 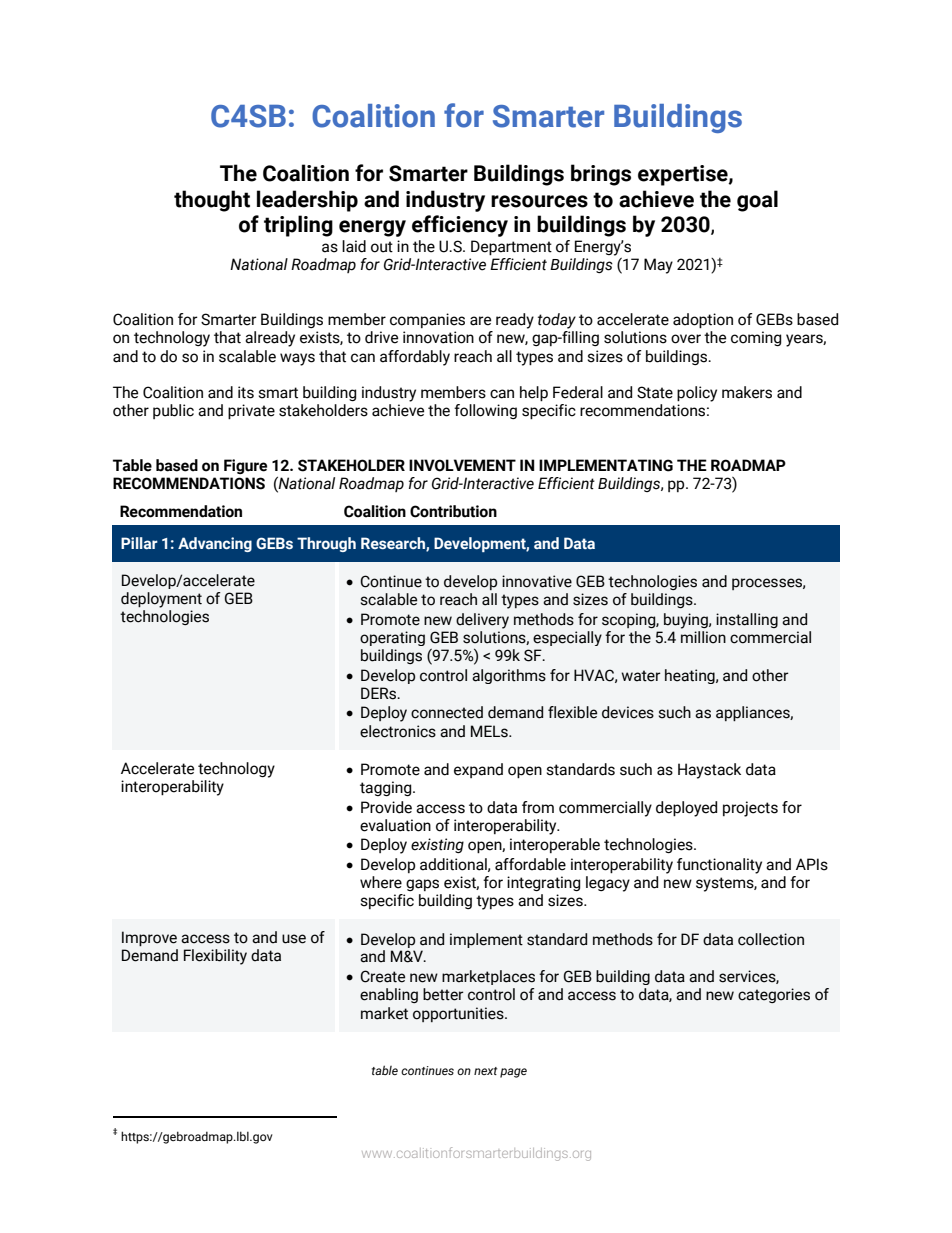 I want to click on million, so click(x=703, y=637).
